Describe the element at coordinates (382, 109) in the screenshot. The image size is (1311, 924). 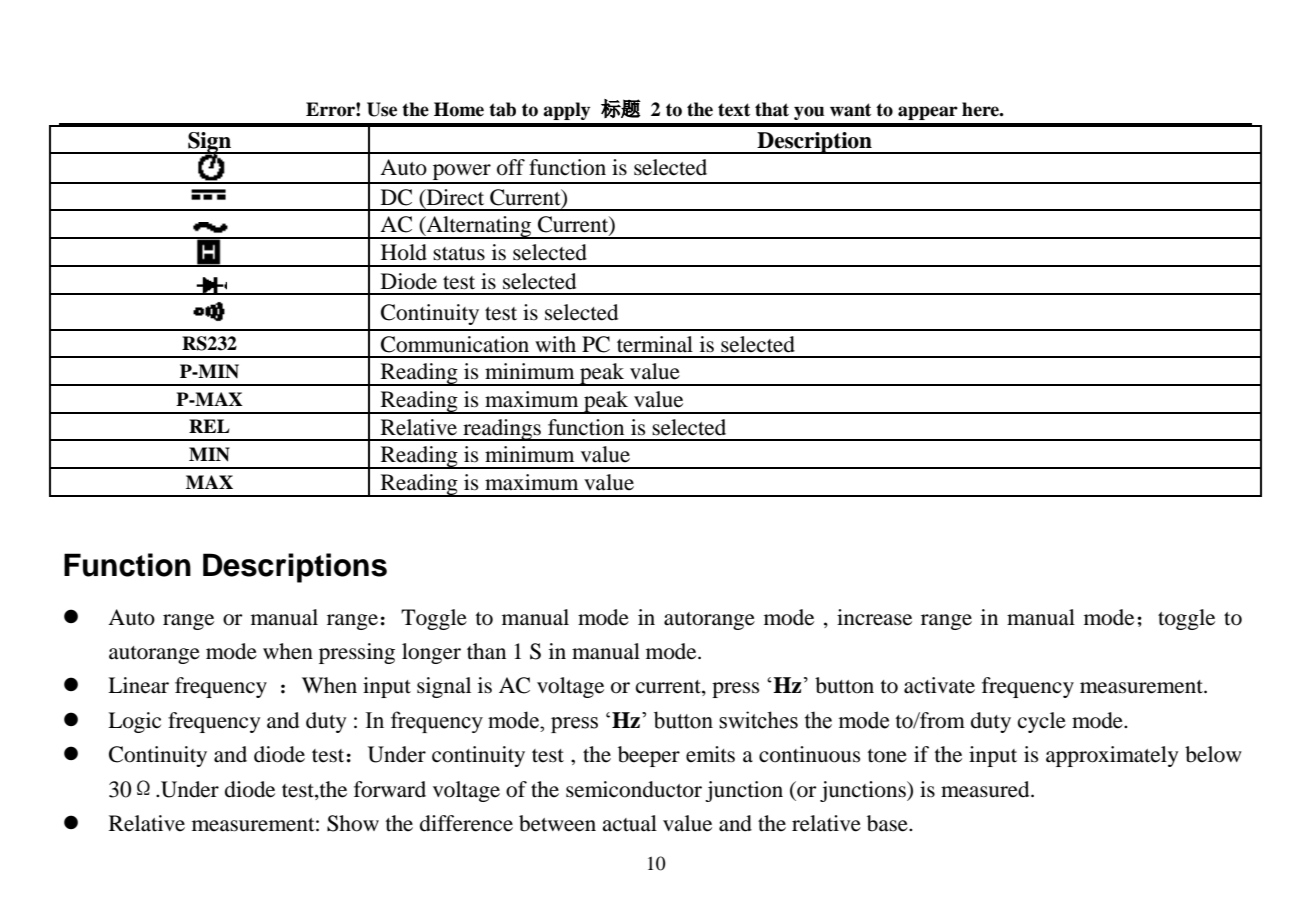
I see `Use` at that location.
